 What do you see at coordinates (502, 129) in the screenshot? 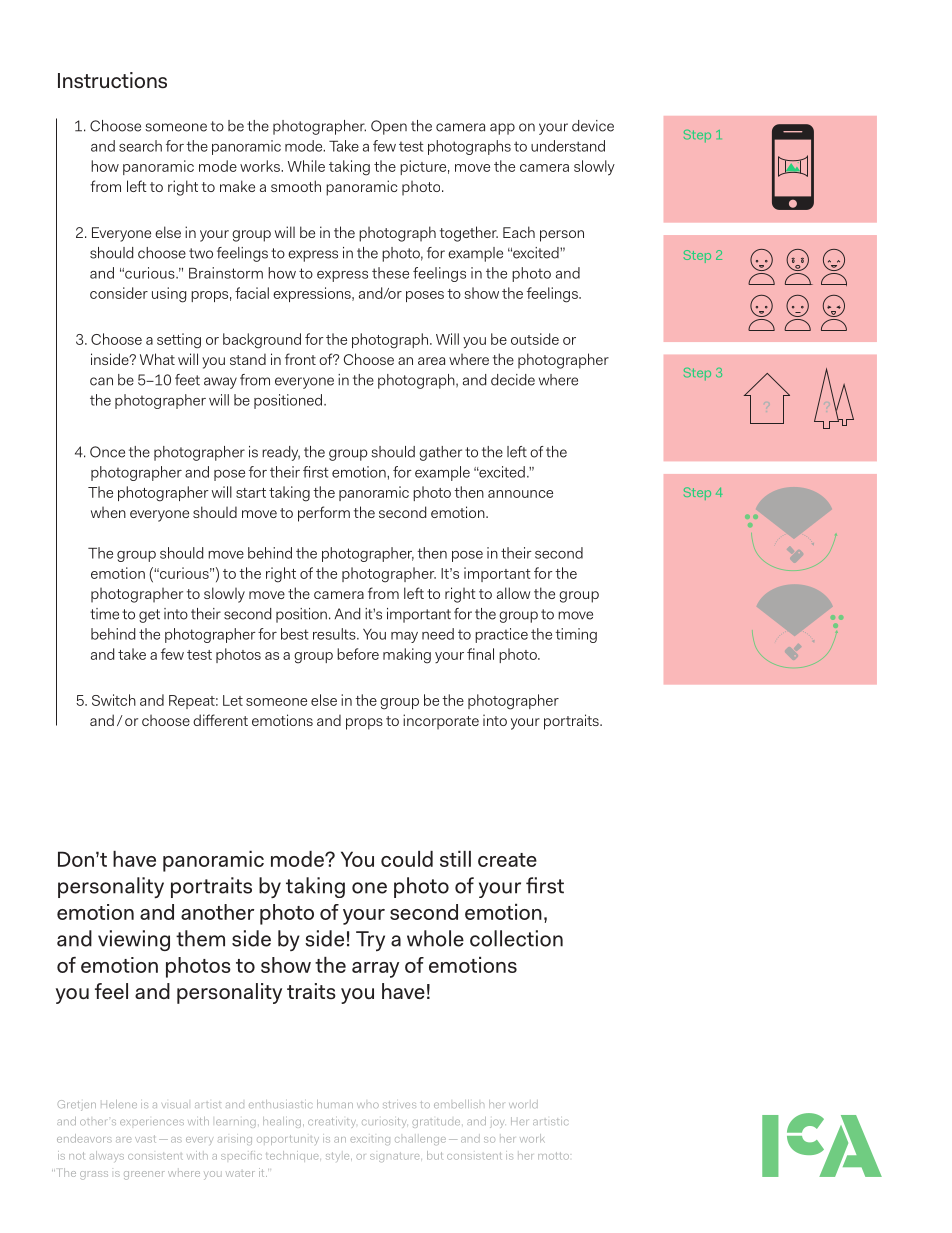
I see `app` at bounding box center [502, 129].
